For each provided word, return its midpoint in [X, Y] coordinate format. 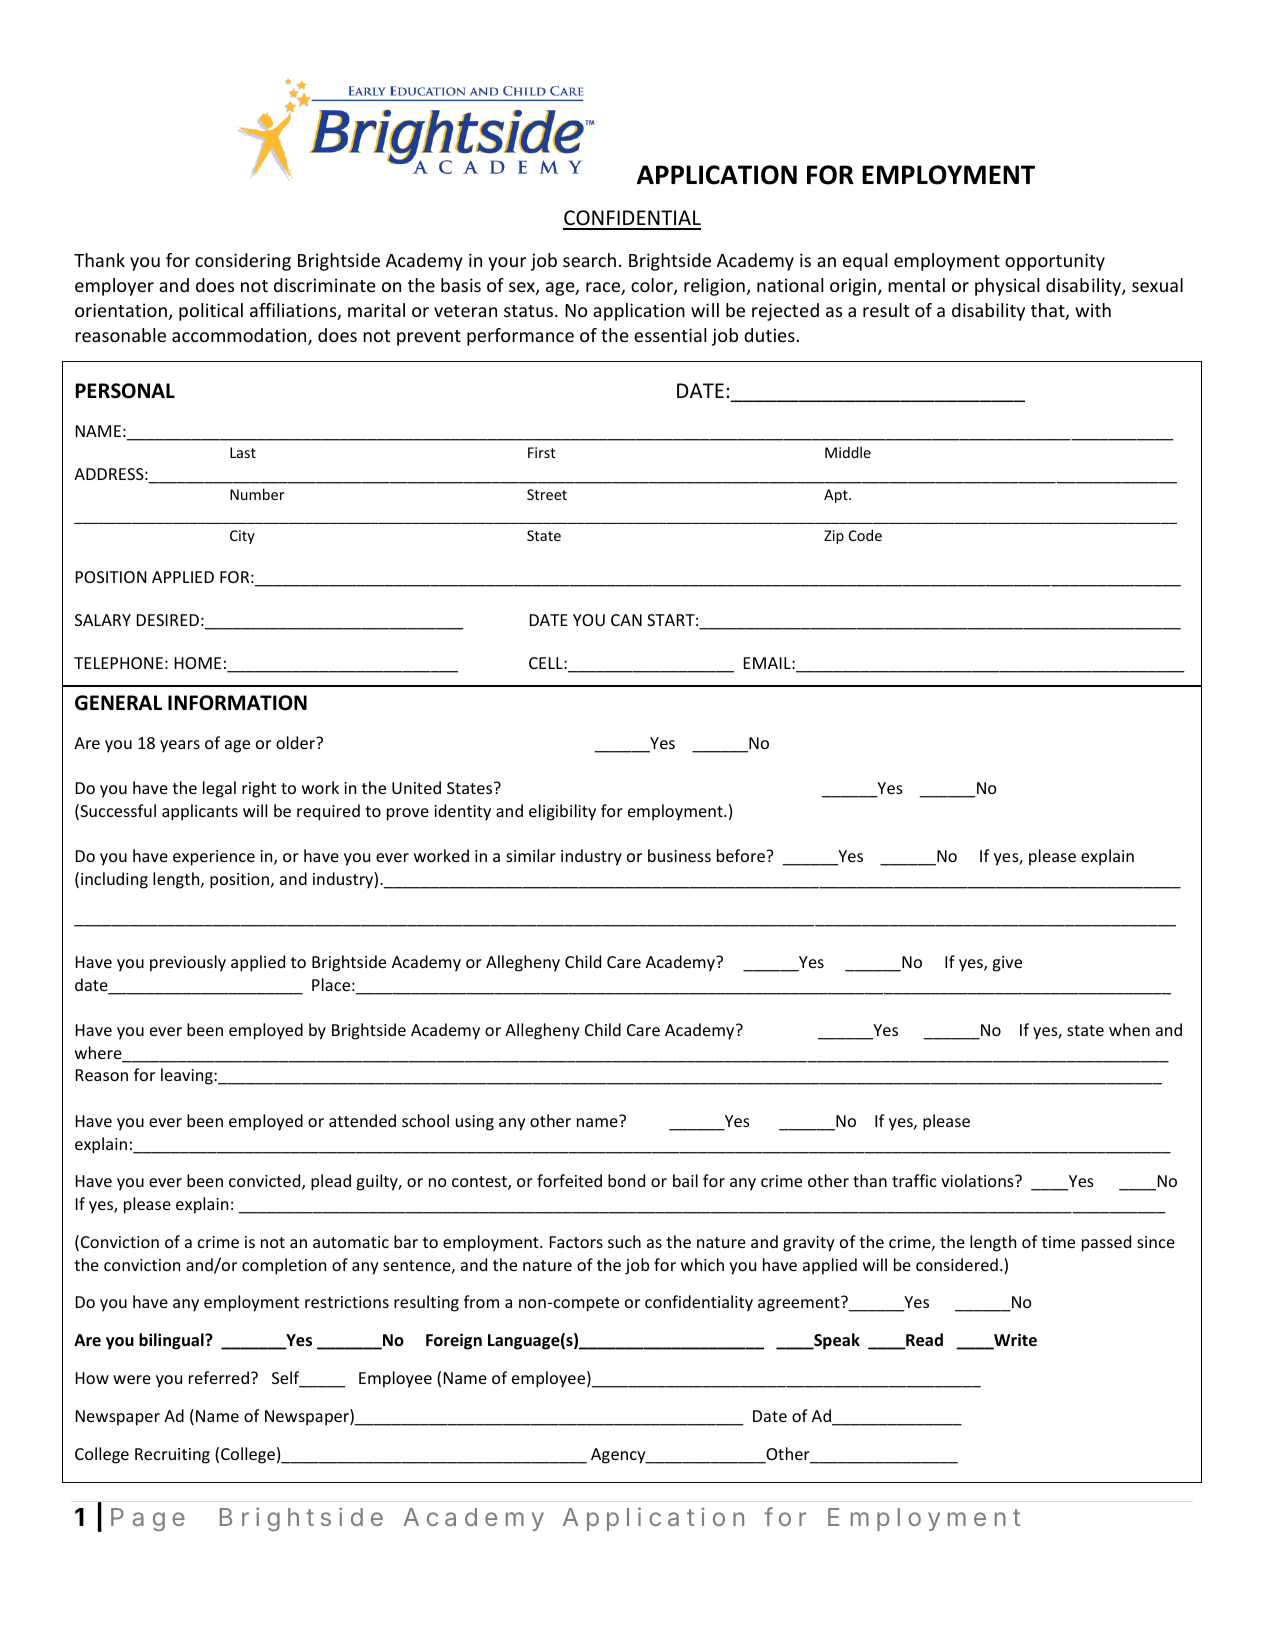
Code [865, 535]
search [589, 260]
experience [214, 858]
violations [978, 1180]
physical [1007, 287]
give [1007, 964]
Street [547, 494]
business [679, 855]
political [211, 312]
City [242, 537]
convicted [266, 1182]
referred [219, 1377]
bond [626, 1180]
